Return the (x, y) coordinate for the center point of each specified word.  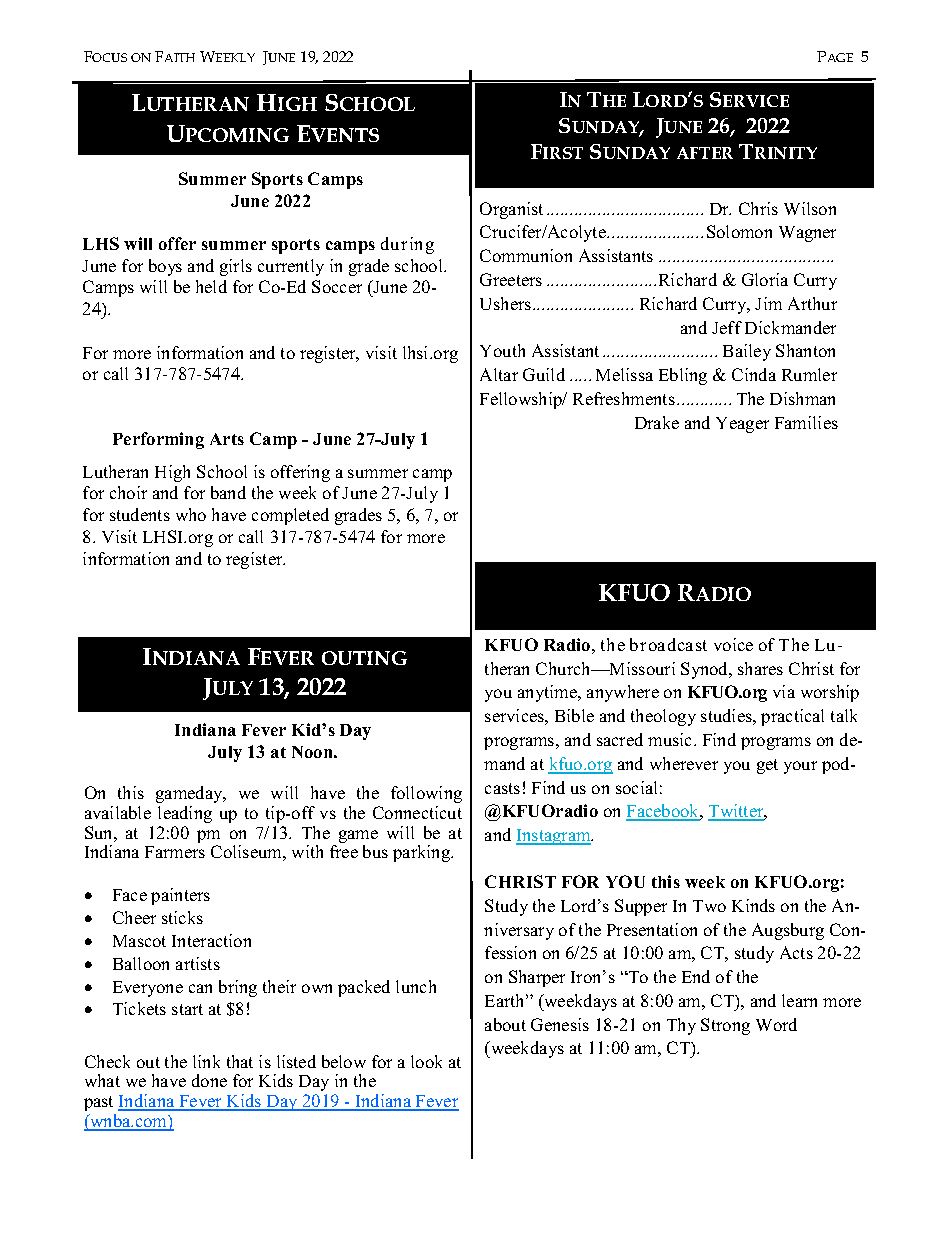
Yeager (742, 425)
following (426, 794)
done (209, 1080)
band (228, 492)
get (767, 766)
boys (165, 267)
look (426, 1061)
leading (185, 814)
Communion (526, 255)
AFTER (705, 153)
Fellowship (522, 400)
